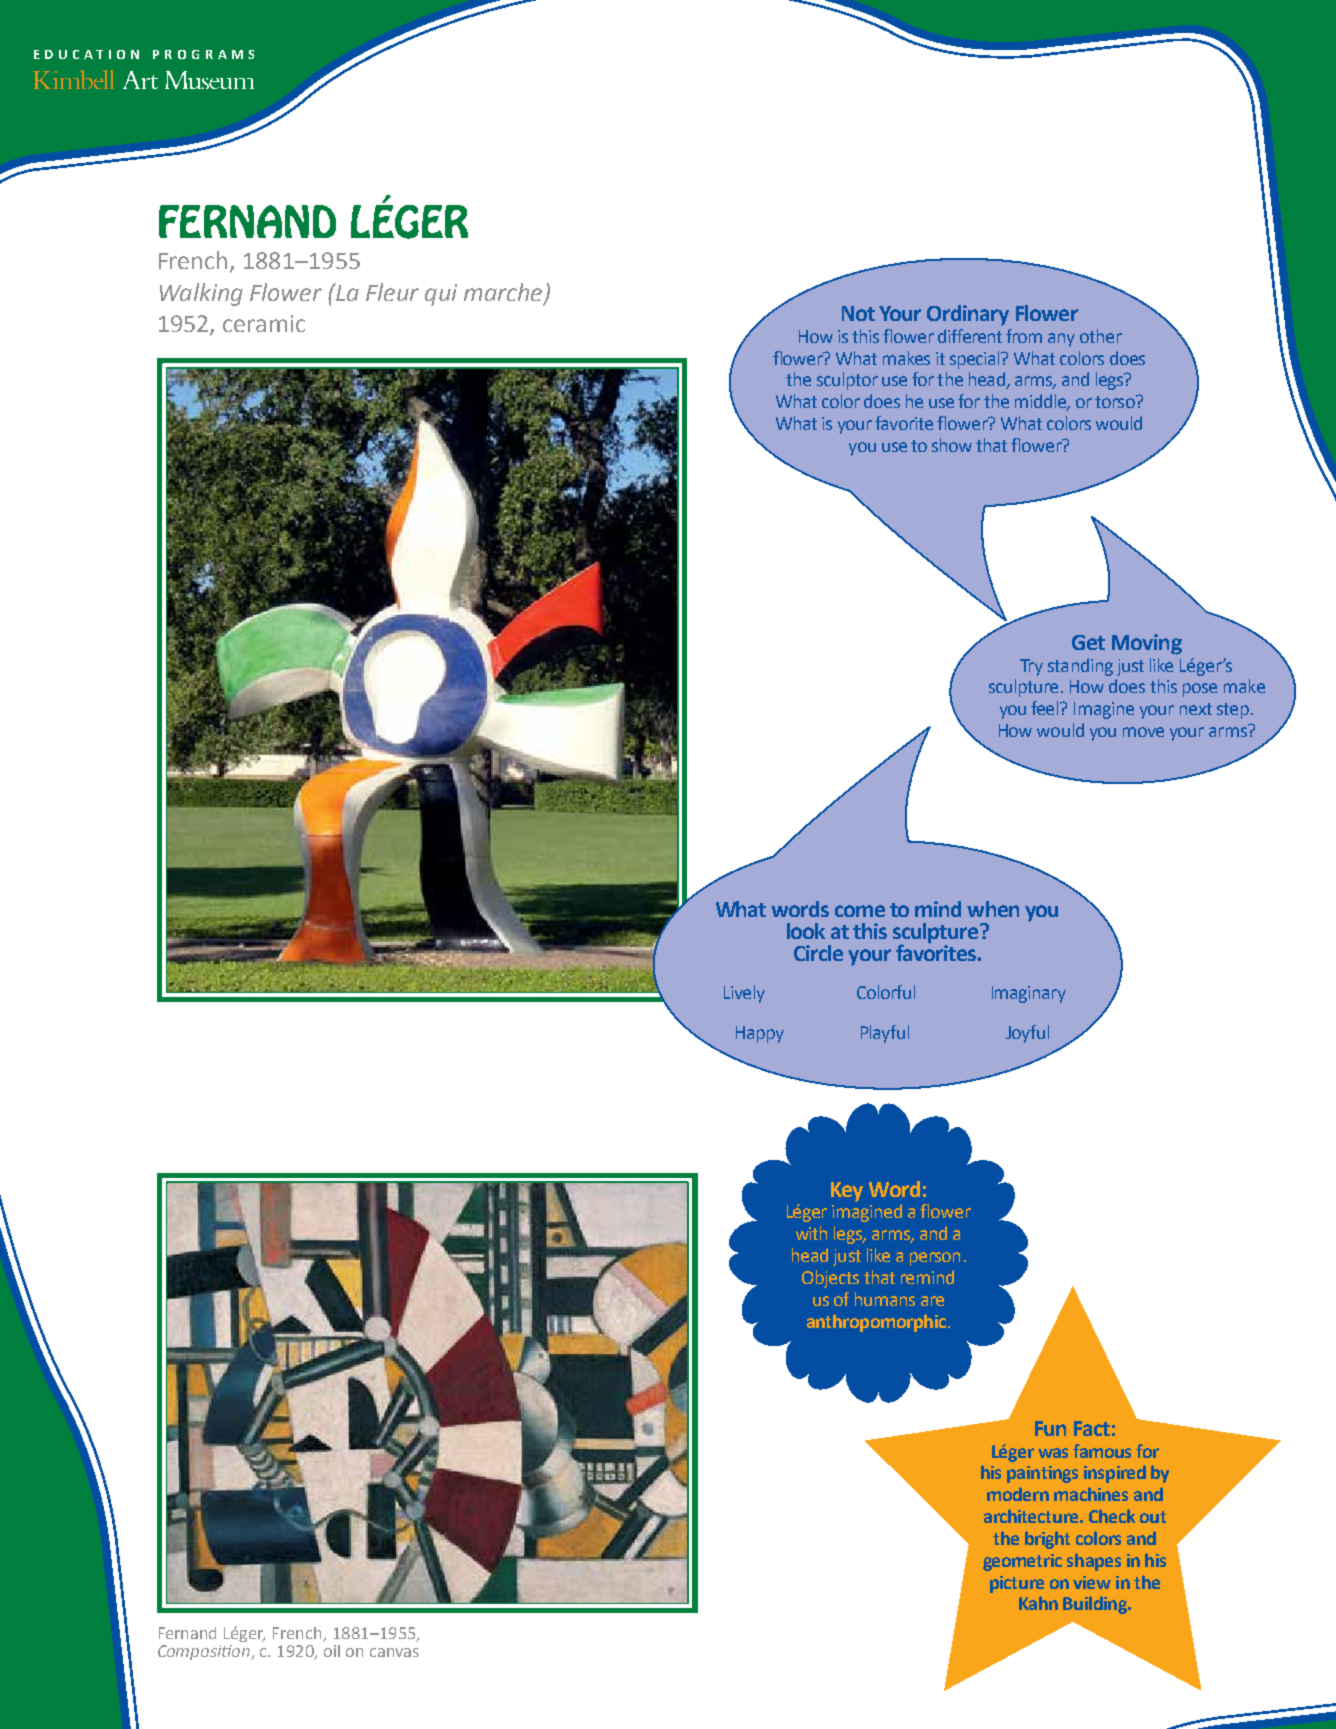  I want to click on other, so click(1101, 336).
